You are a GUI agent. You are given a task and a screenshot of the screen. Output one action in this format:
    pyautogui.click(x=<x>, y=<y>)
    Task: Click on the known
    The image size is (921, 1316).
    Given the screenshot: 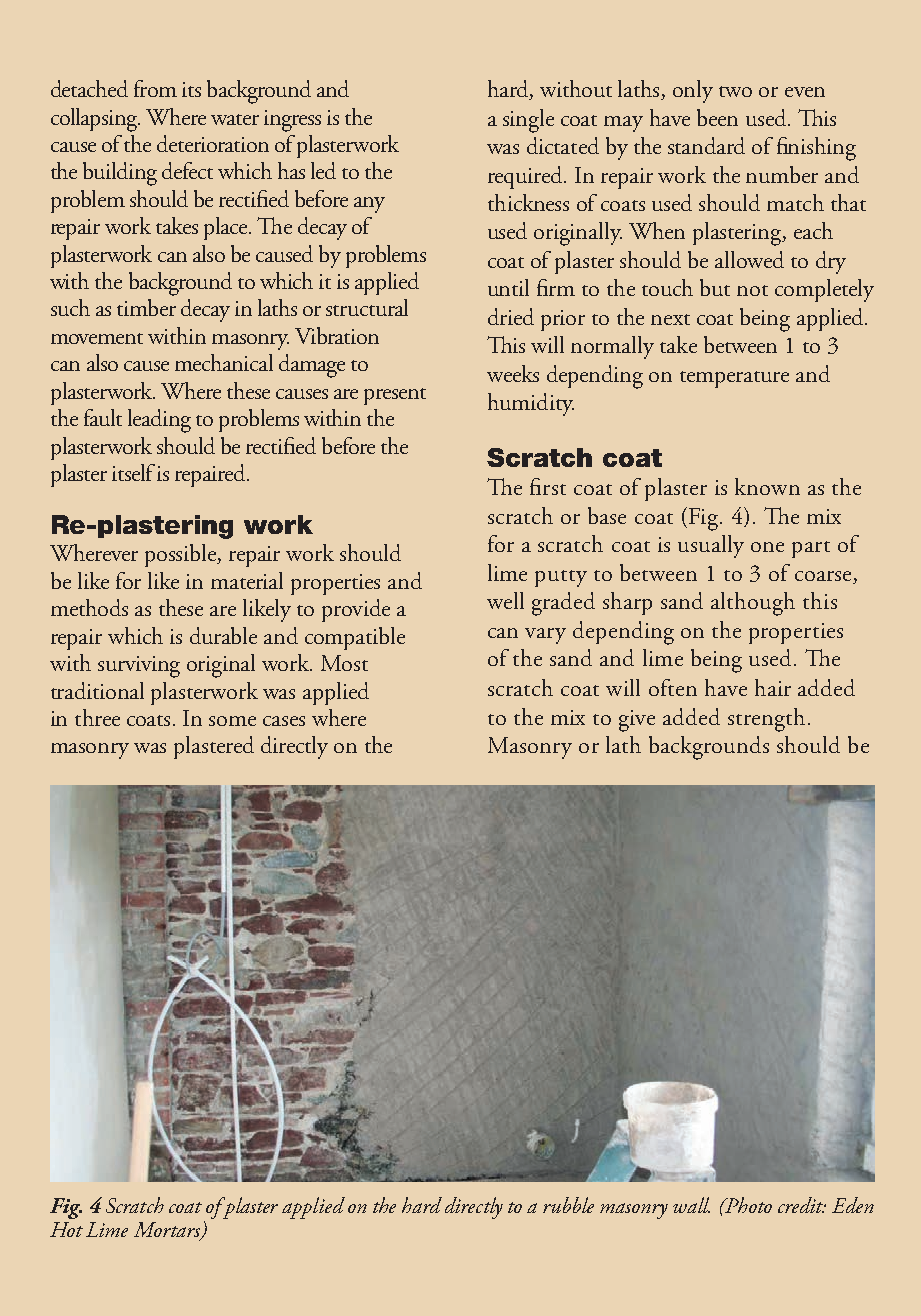 What is the action you would take?
    pyautogui.click(x=767, y=486)
